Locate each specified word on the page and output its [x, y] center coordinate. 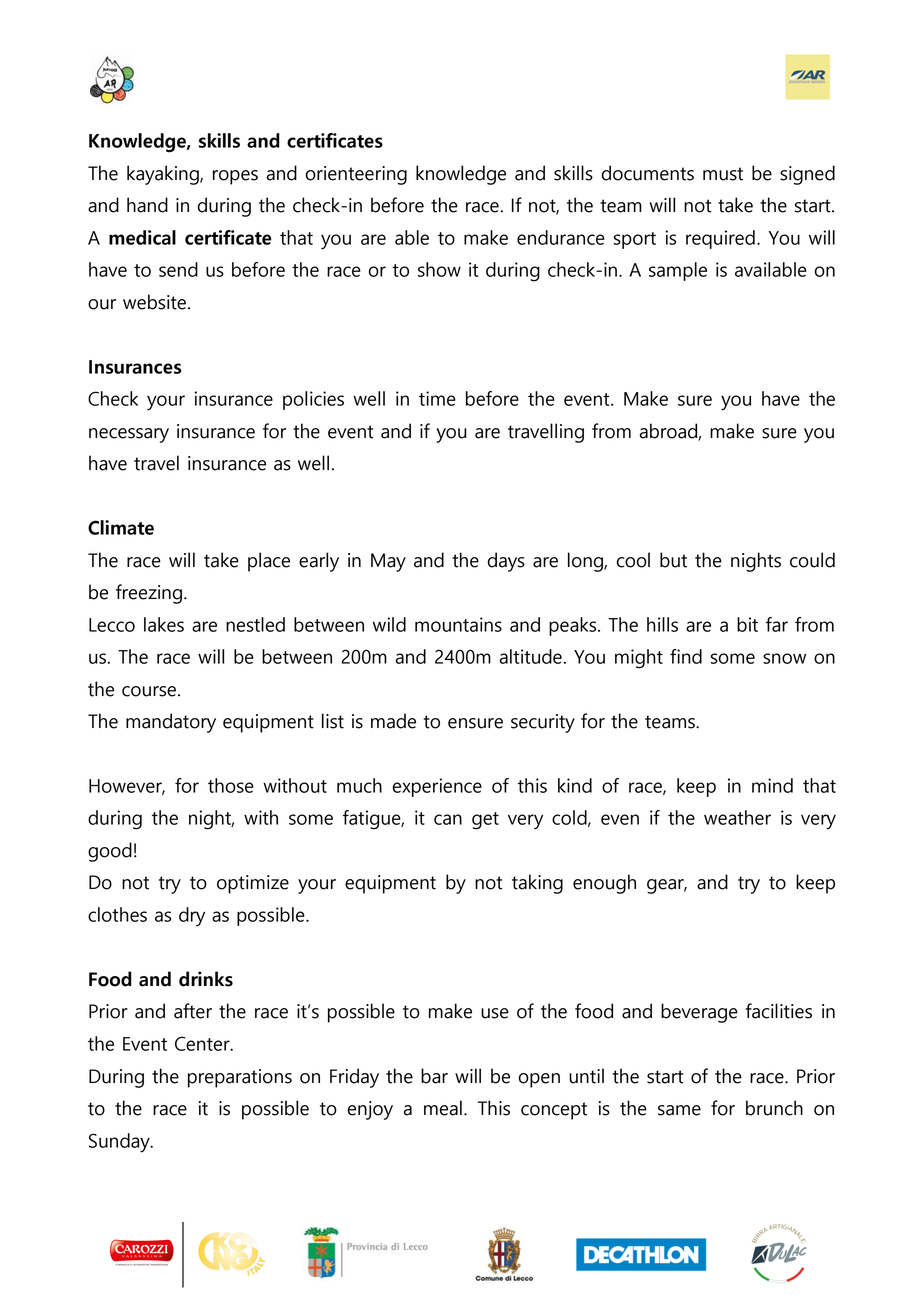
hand [147, 205]
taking [537, 884]
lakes [164, 624]
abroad [669, 431]
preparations [240, 1078]
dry [192, 917]
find [686, 656]
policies [313, 400]
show [439, 269]
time [437, 398]
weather [737, 817]
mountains [458, 624]
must [723, 174]
